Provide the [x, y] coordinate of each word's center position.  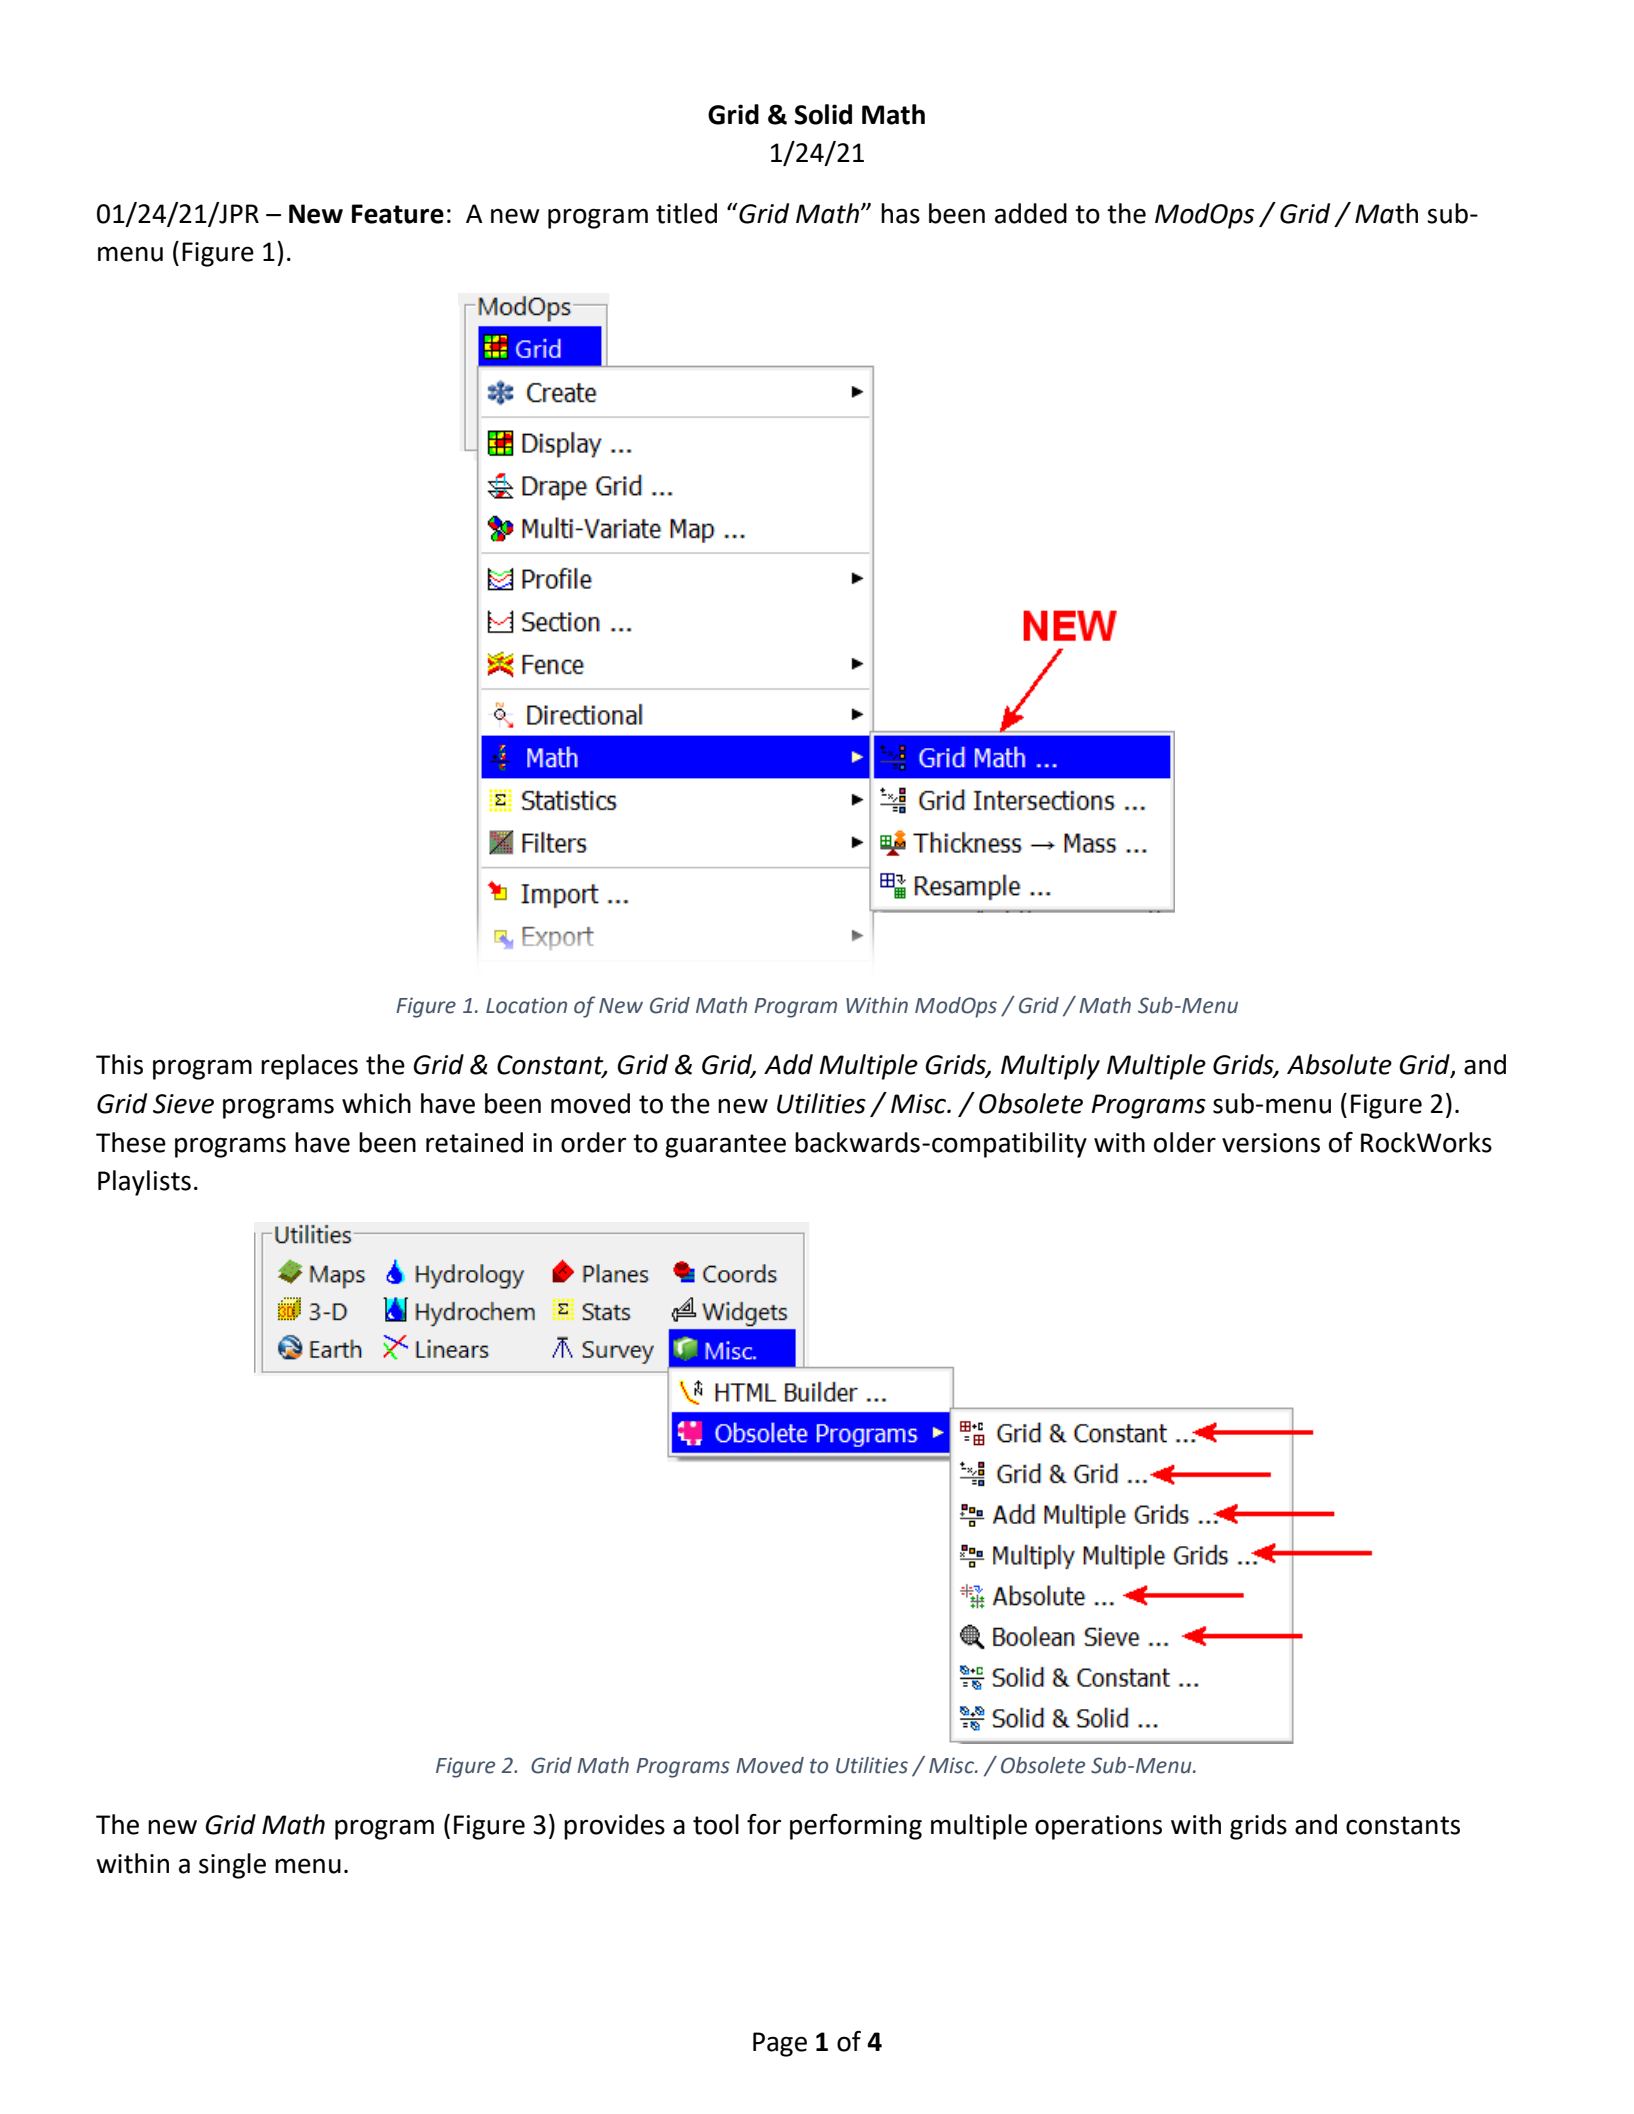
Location [526, 1005]
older [1185, 1142]
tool [716, 1824]
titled [686, 213]
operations [1098, 1827]
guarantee [725, 1146]
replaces [309, 1067]
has [900, 213]
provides [614, 1827]
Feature [398, 214]
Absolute [1339, 1064]
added [1031, 213]
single [232, 1866]
